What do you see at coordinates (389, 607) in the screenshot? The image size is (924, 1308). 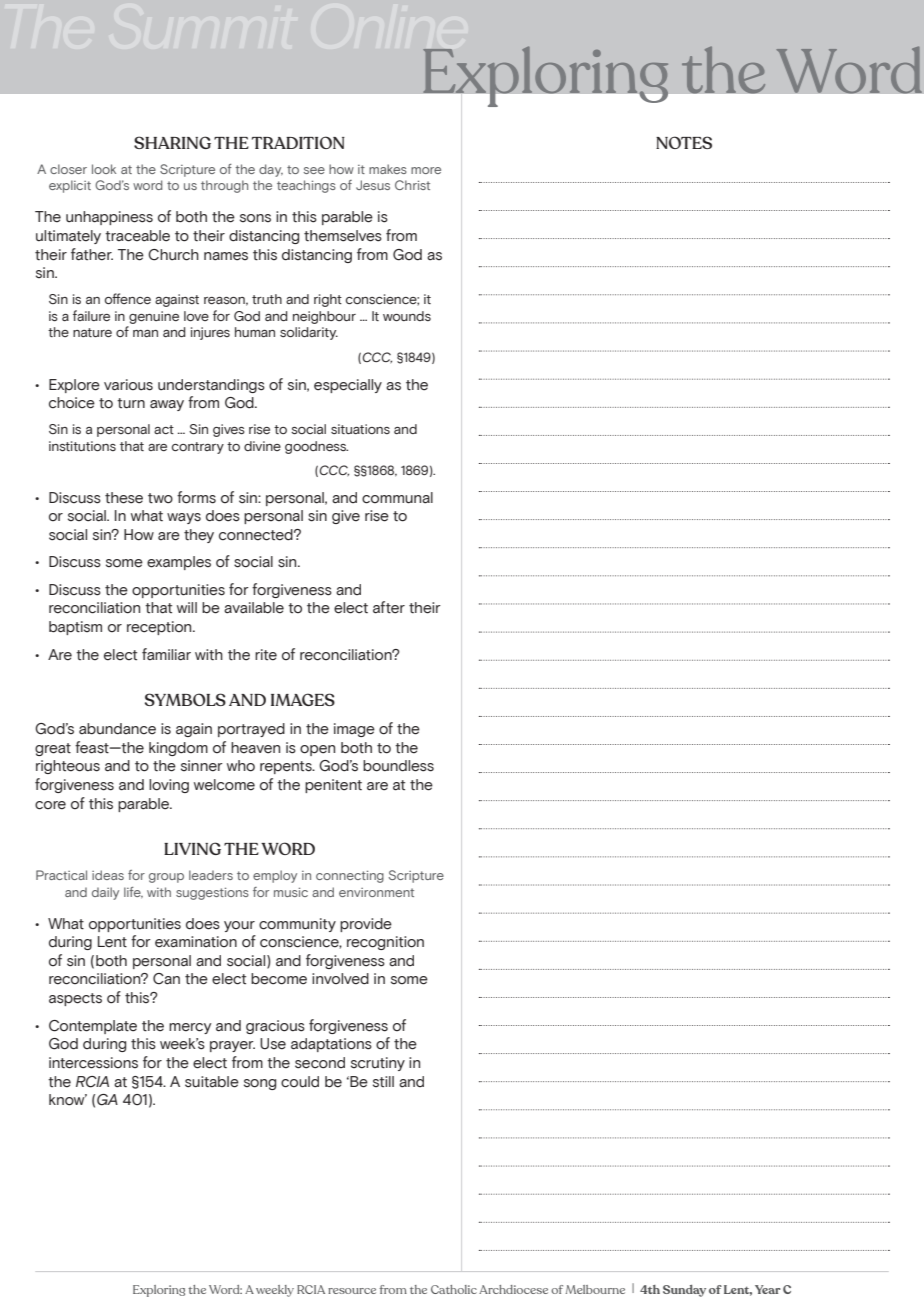 I see `after` at bounding box center [389, 607].
